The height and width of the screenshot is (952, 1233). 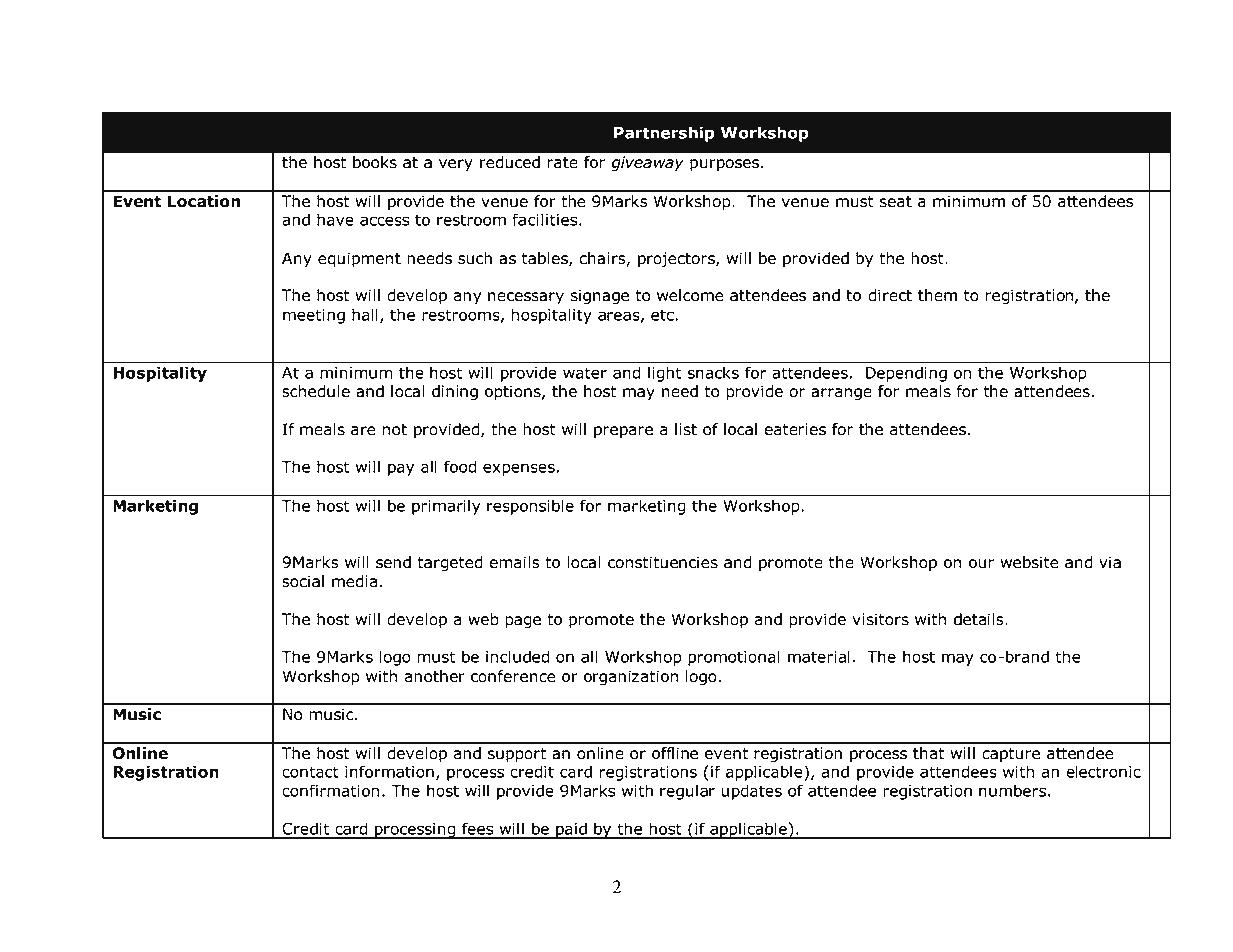 I want to click on pay, so click(x=401, y=469).
